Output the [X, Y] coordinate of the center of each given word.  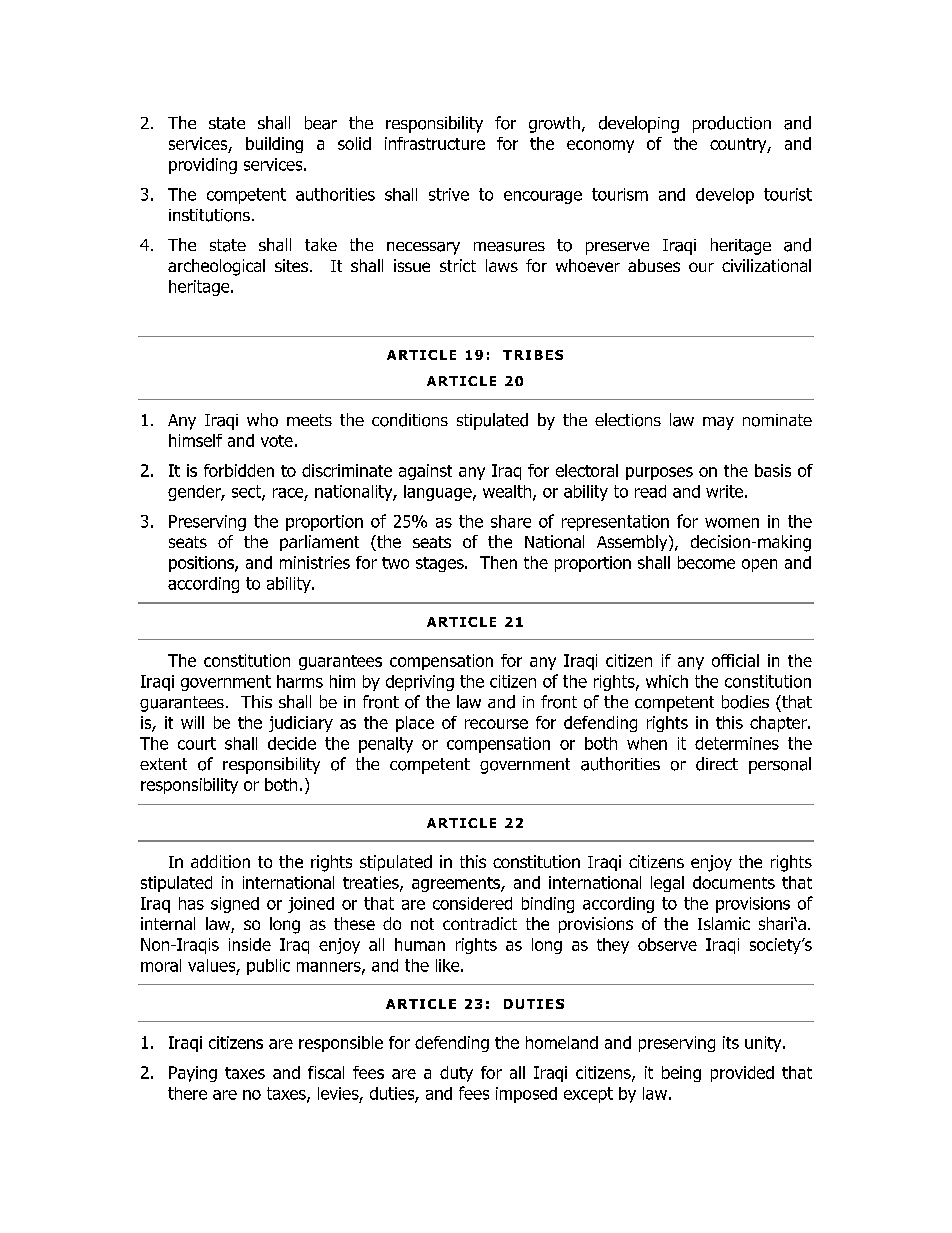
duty [456, 1074]
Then [498, 562]
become [706, 562]
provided [742, 1074]
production [732, 124]
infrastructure [435, 143]
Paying [193, 1074]
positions [202, 564]
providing [203, 166]
